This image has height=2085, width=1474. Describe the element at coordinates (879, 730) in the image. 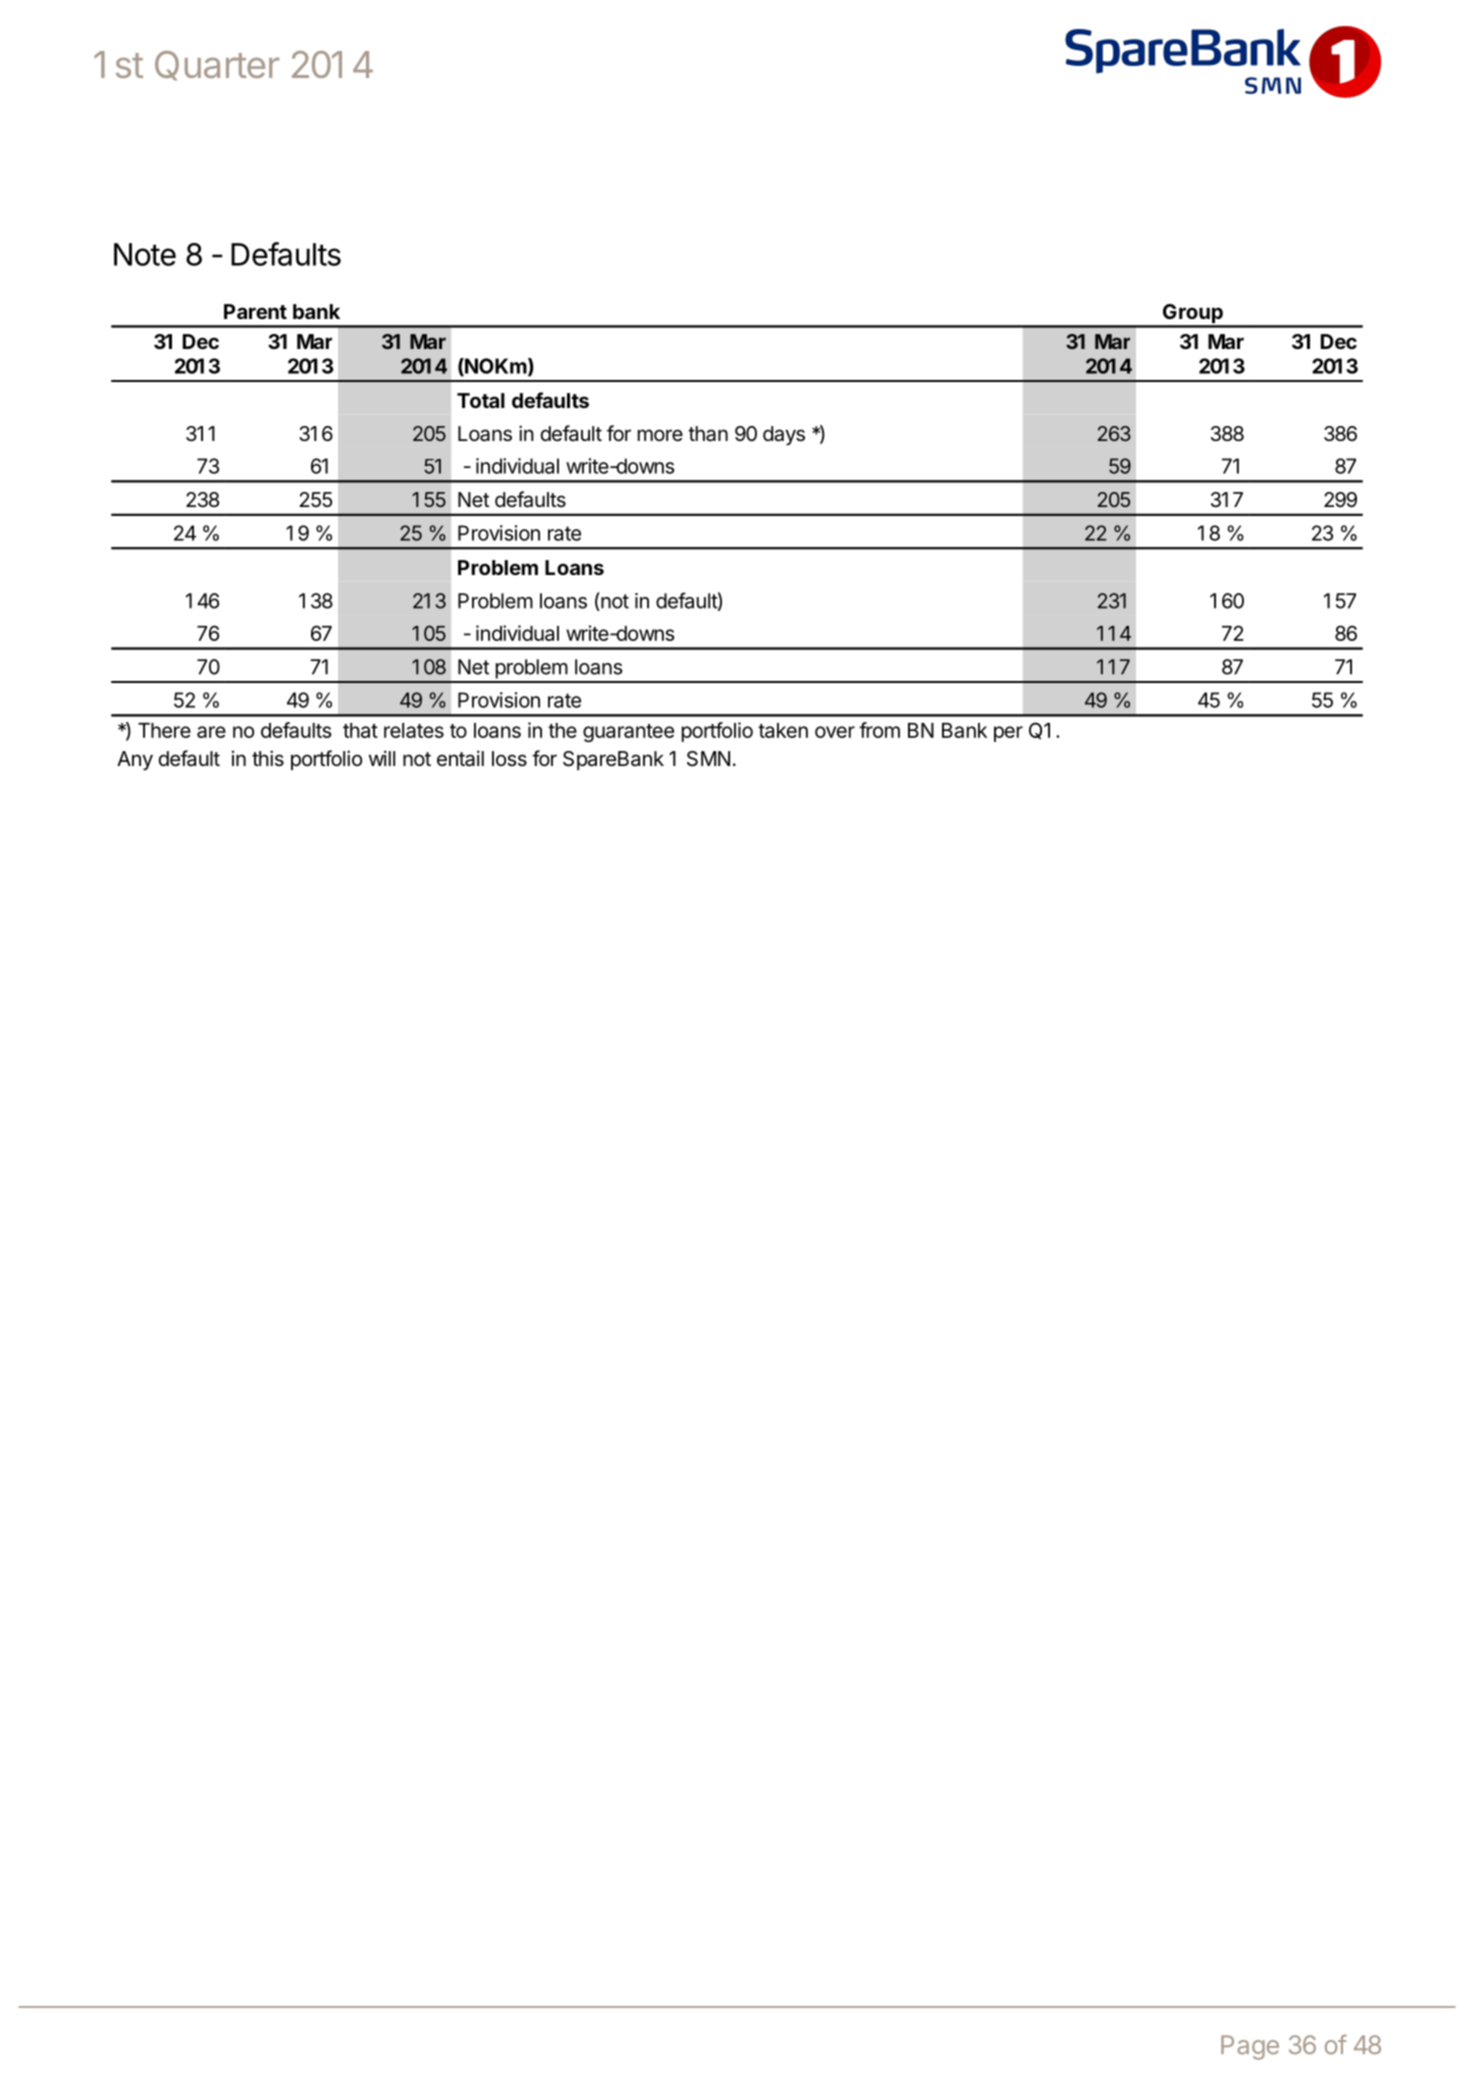

I see `from` at that location.
